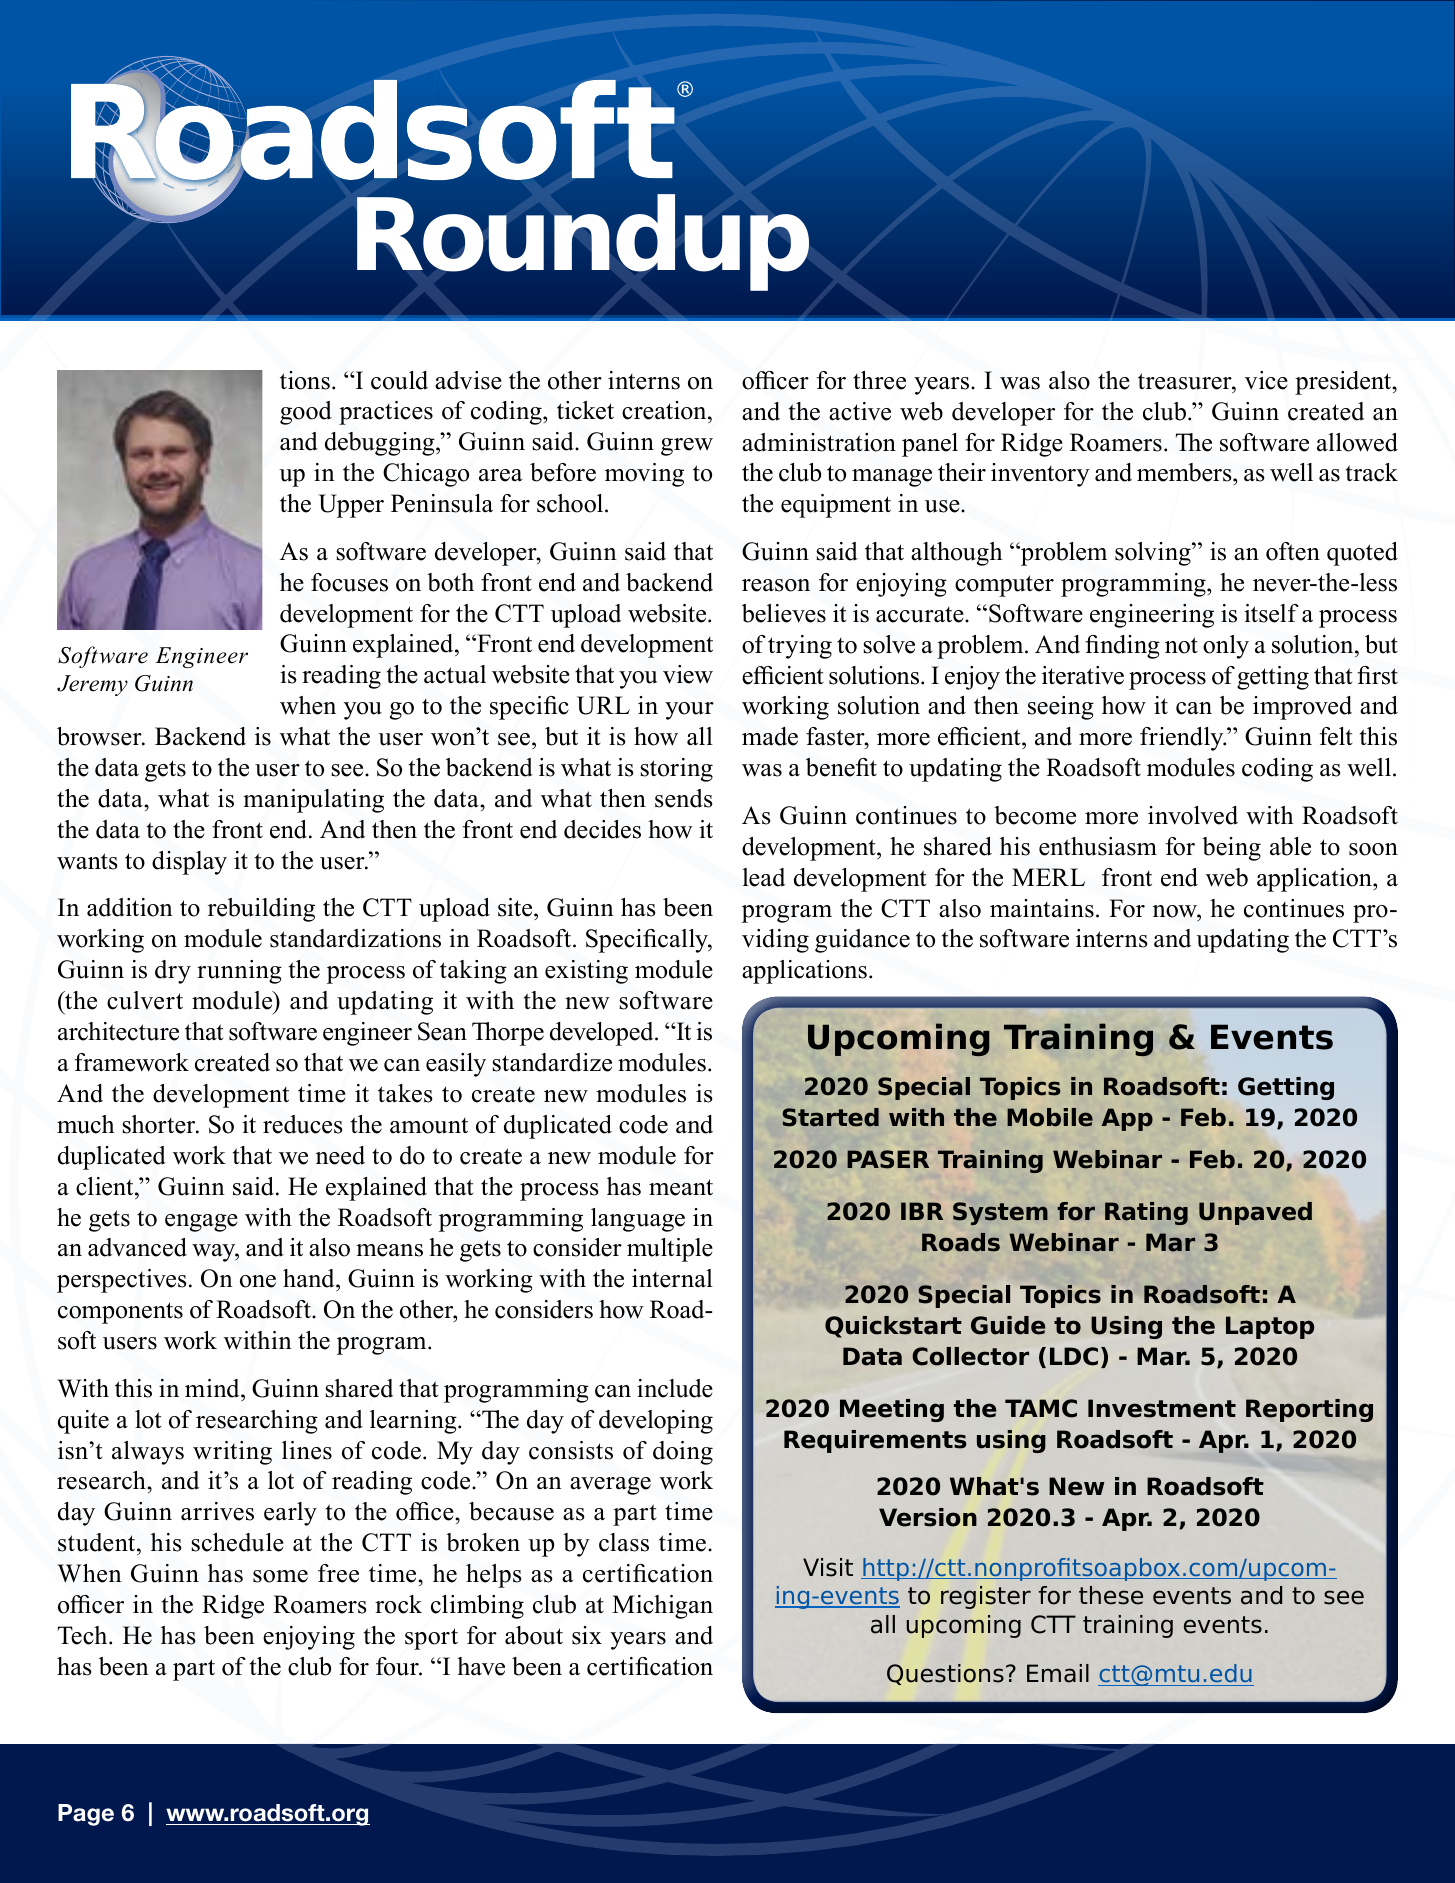  What do you see at coordinates (684, 798) in the page?
I see `sends` at bounding box center [684, 798].
